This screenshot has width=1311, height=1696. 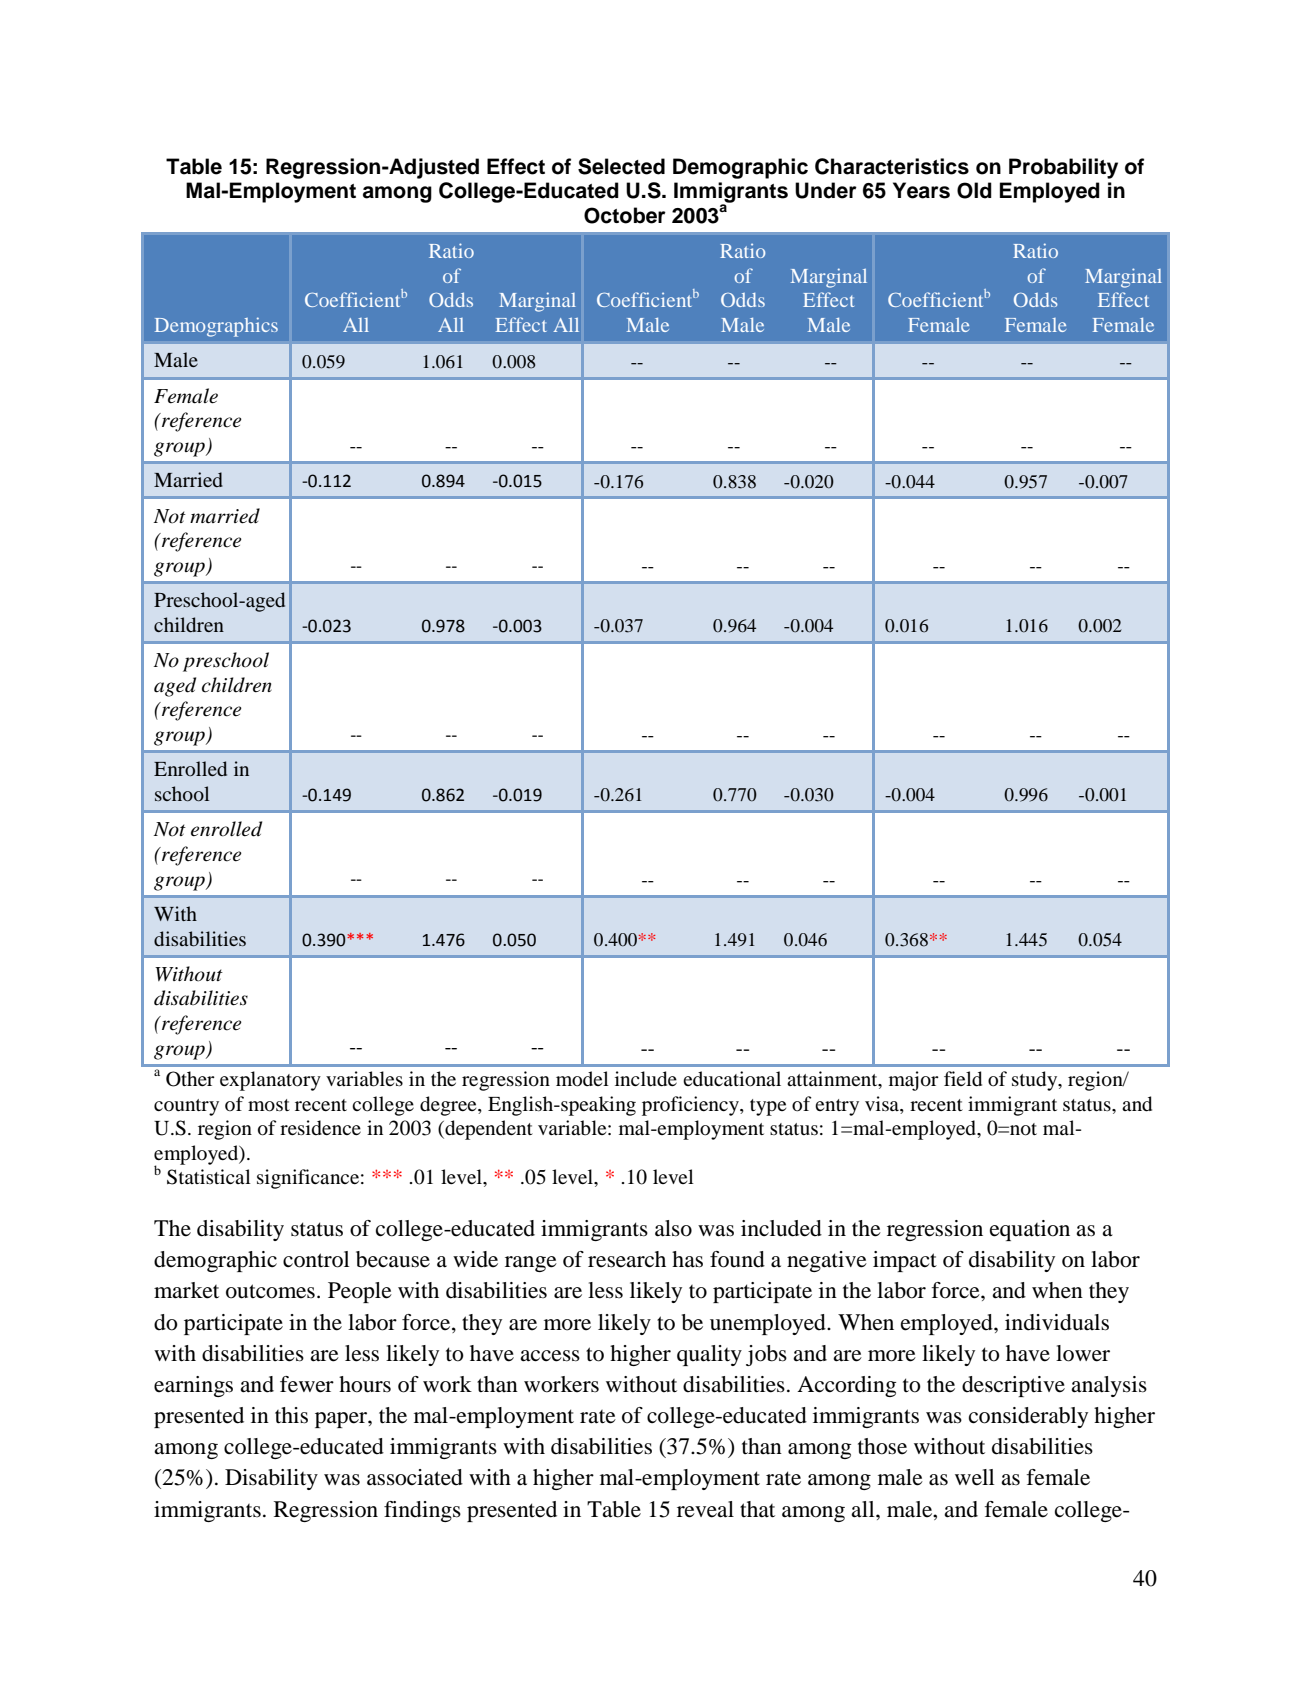 What do you see at coordinates (1063, 168) in the screenshot?
I see `Probability` at bounding box center [1063, 168].
